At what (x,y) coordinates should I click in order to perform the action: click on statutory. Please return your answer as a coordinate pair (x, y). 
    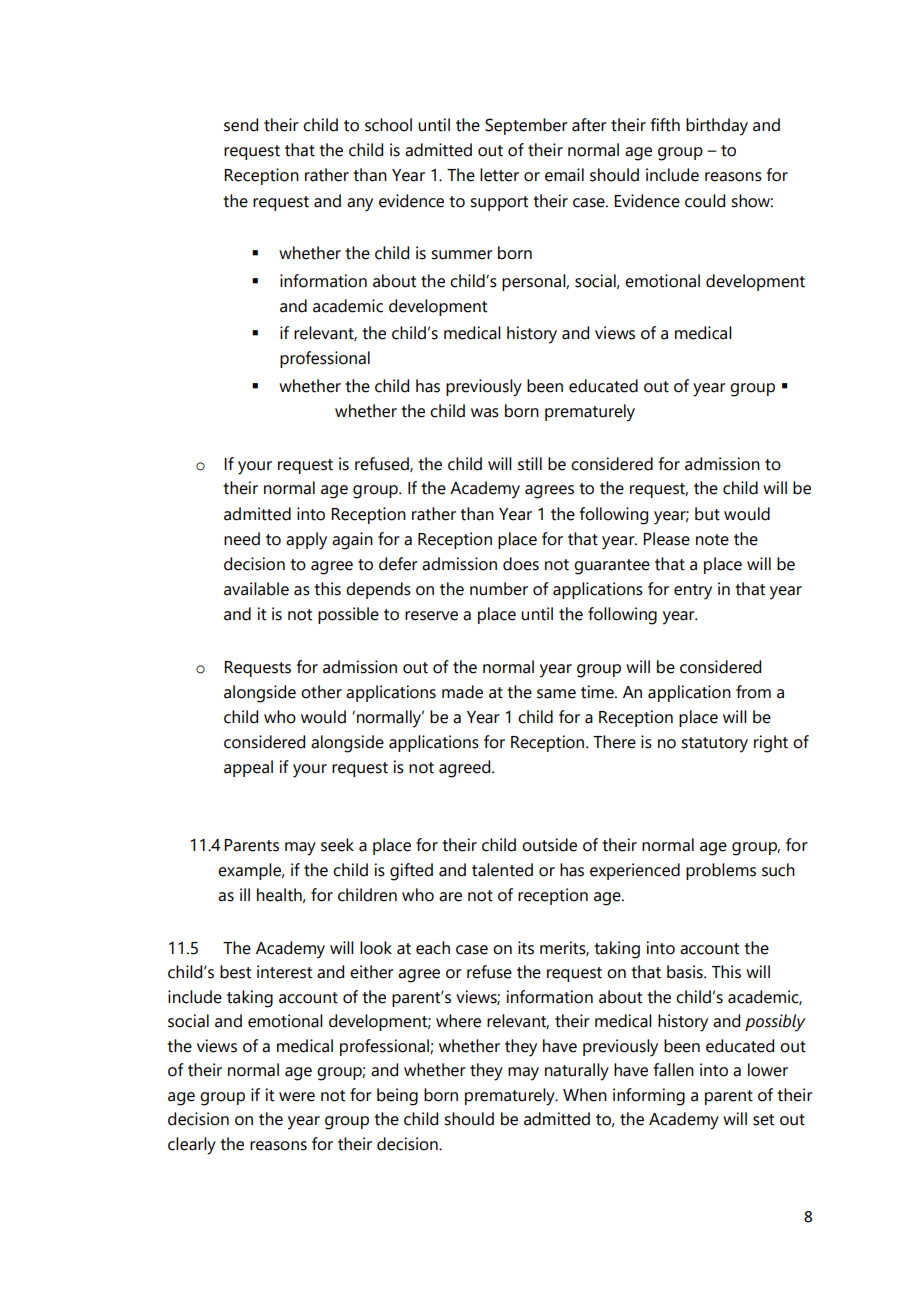
    Looking at the image, I should click on (714, 745).
